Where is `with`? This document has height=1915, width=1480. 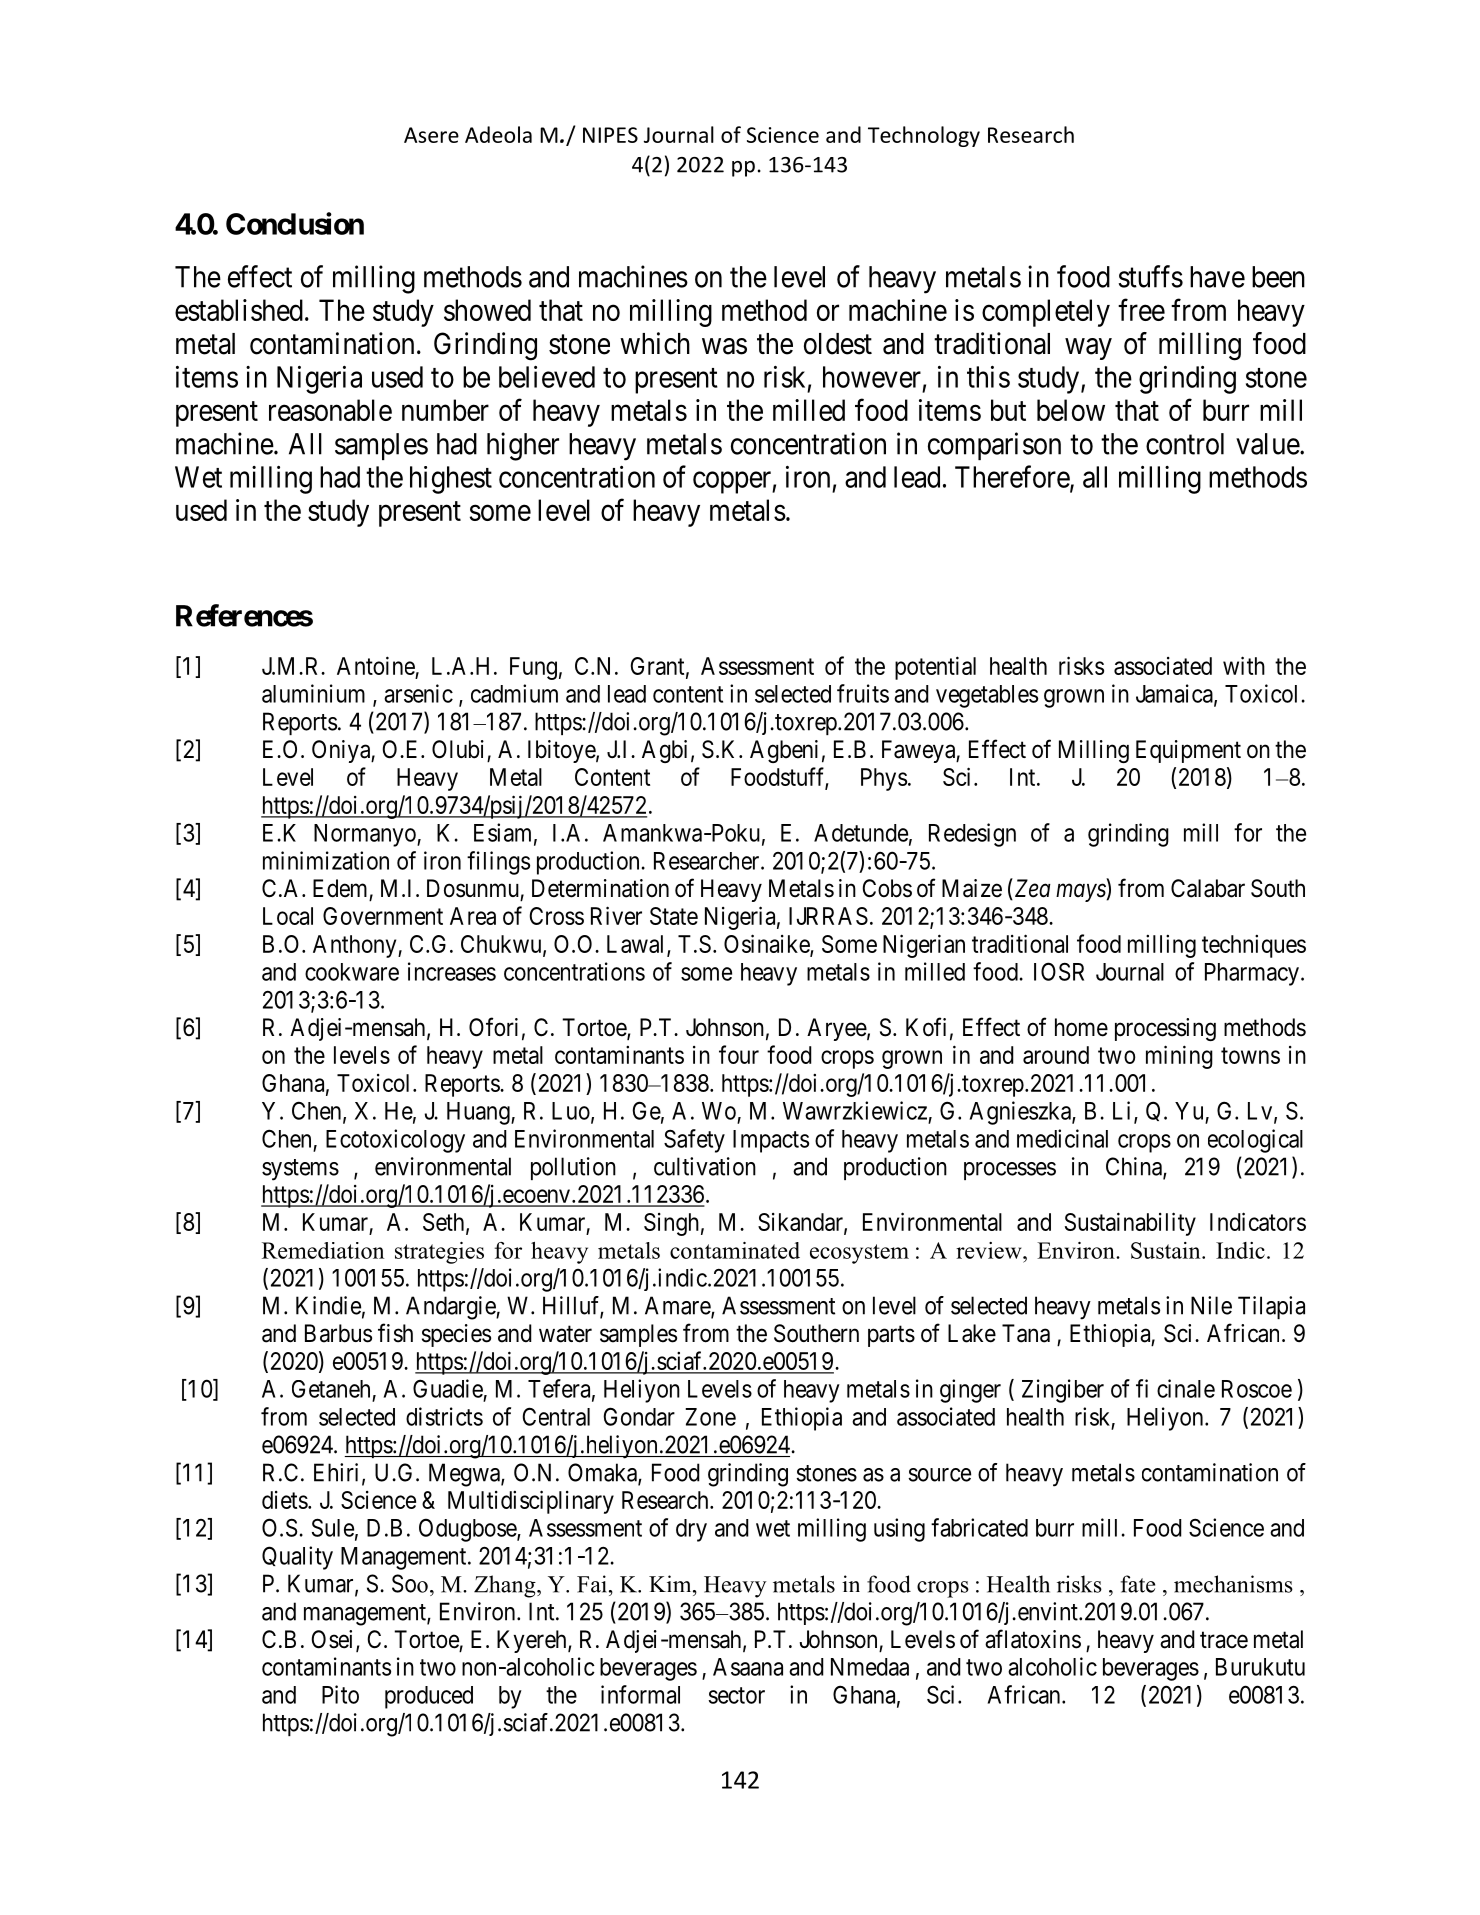 with is located at coordinates (1244, 665).
